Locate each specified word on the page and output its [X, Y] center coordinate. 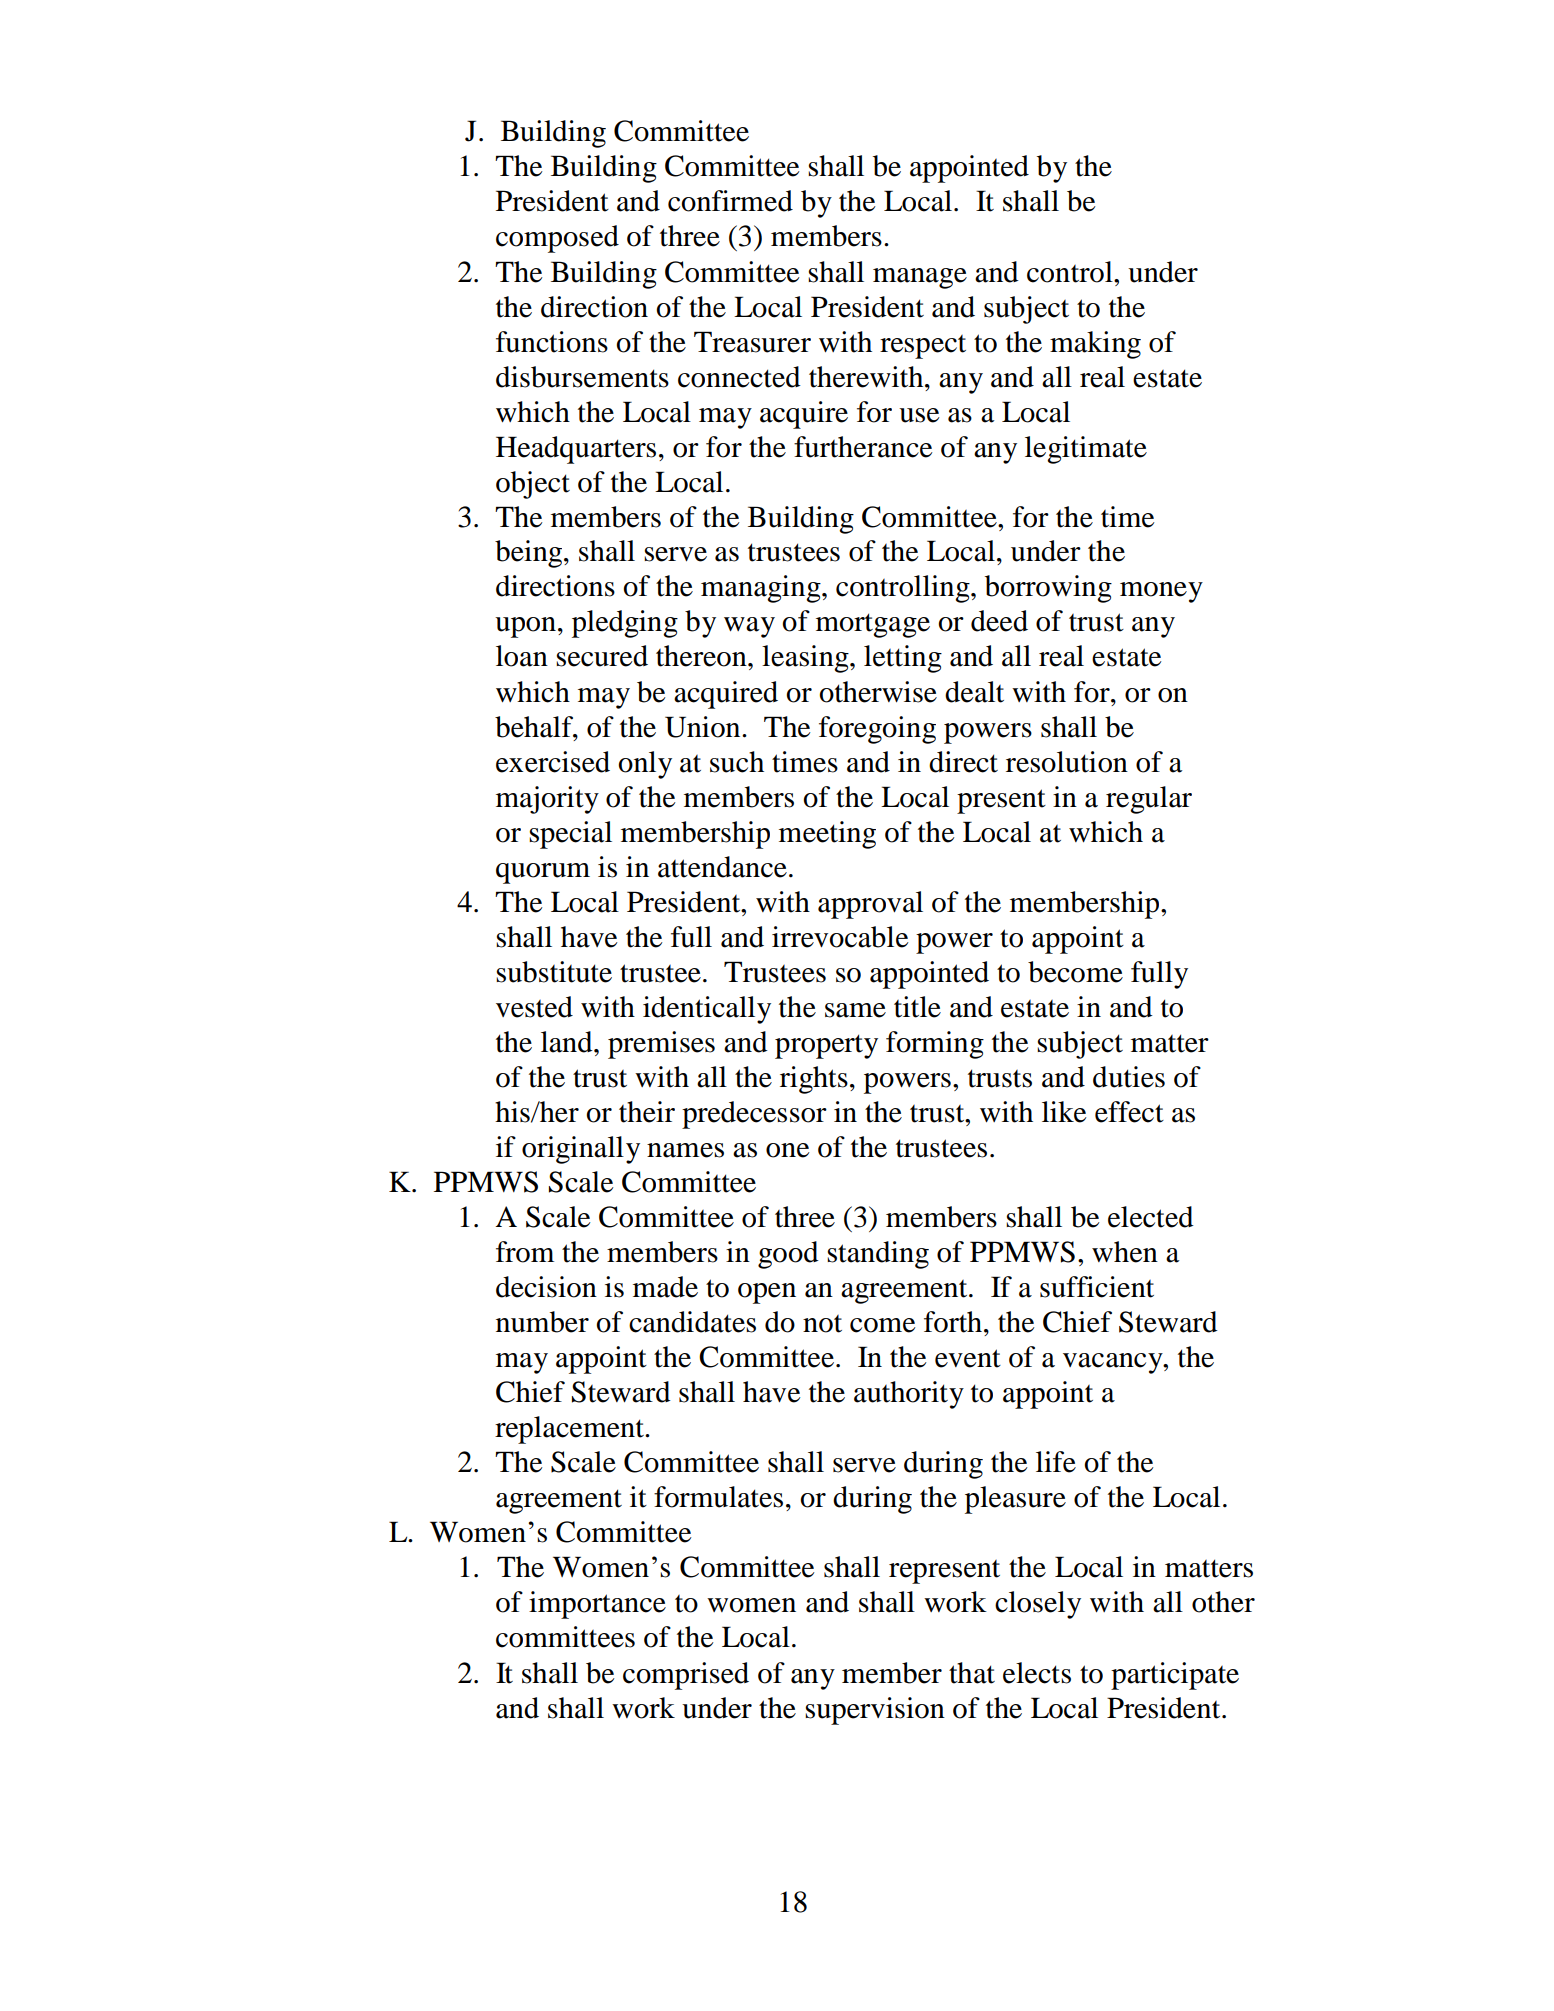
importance [597, 1605]
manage [920, 278]
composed [557, 239]
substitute [554, 972]
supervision [875, 1711]
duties [1129, 1077]
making [1095, 345]
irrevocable [840, 937]
